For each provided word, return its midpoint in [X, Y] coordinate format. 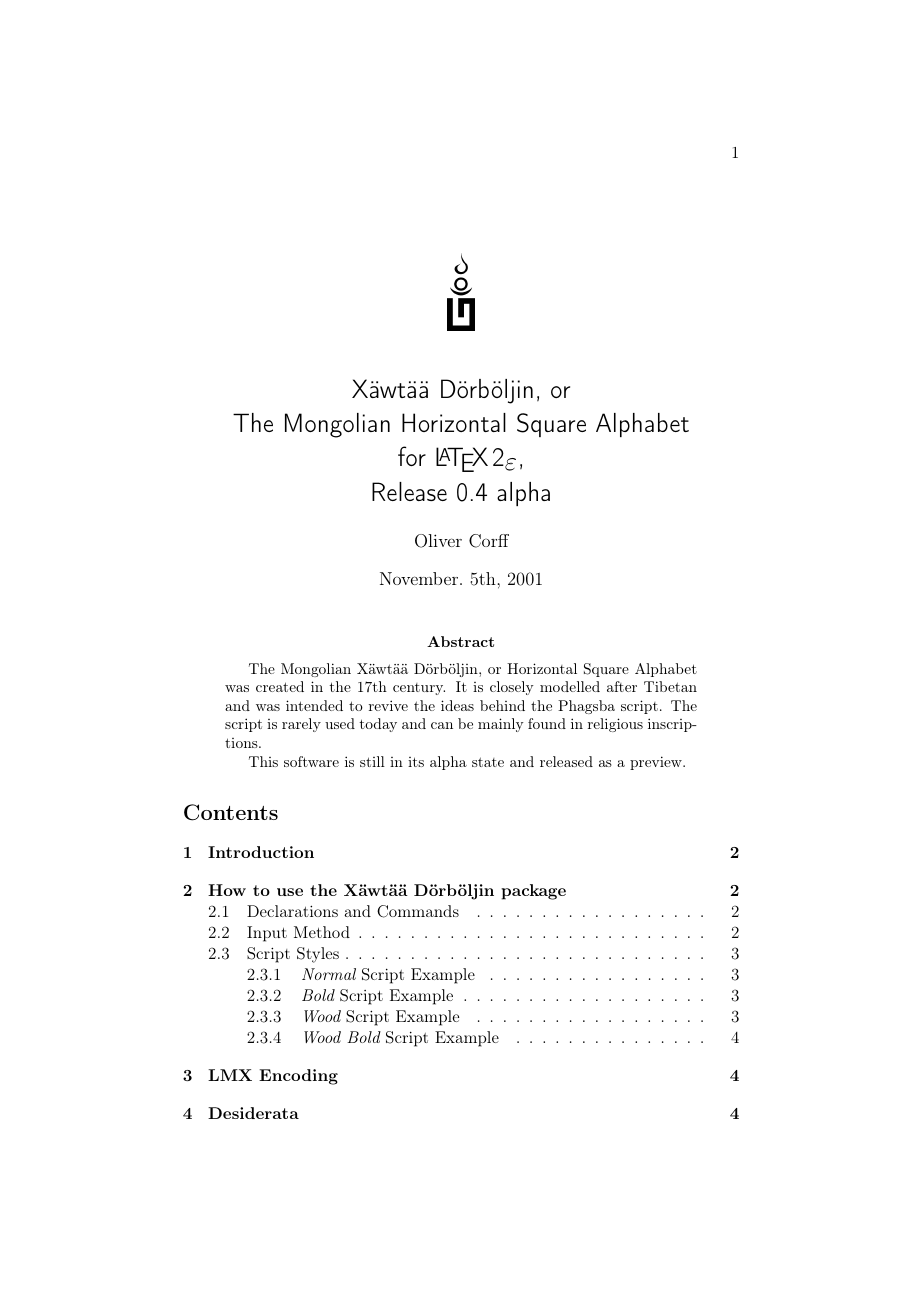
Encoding [298, 1077]
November [420, 578]
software [311, 761]
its [416, 762]
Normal [329, 974]
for [412, 456]
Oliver [438, 541]
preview [657, 763]
